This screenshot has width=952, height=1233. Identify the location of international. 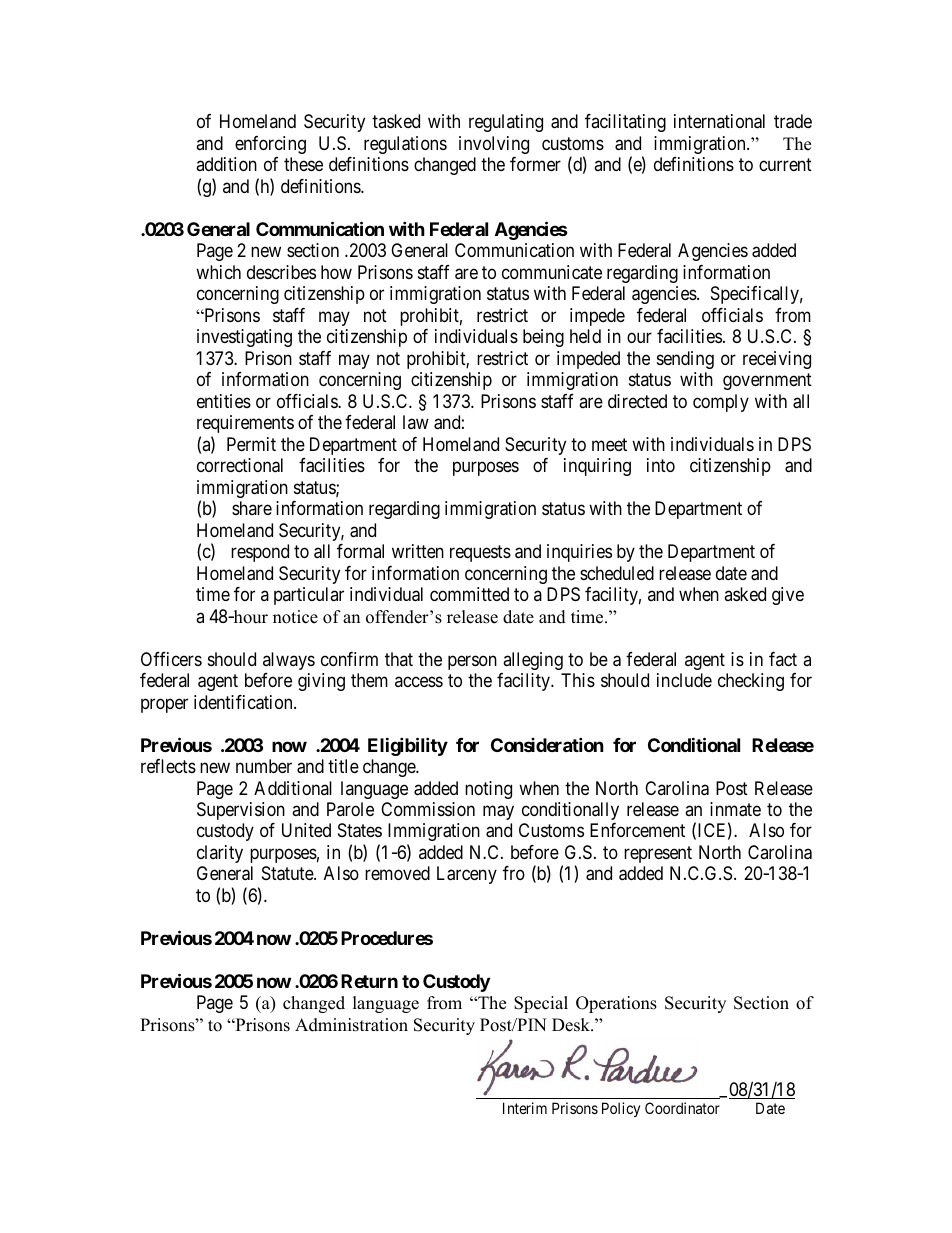
(719, 121).
